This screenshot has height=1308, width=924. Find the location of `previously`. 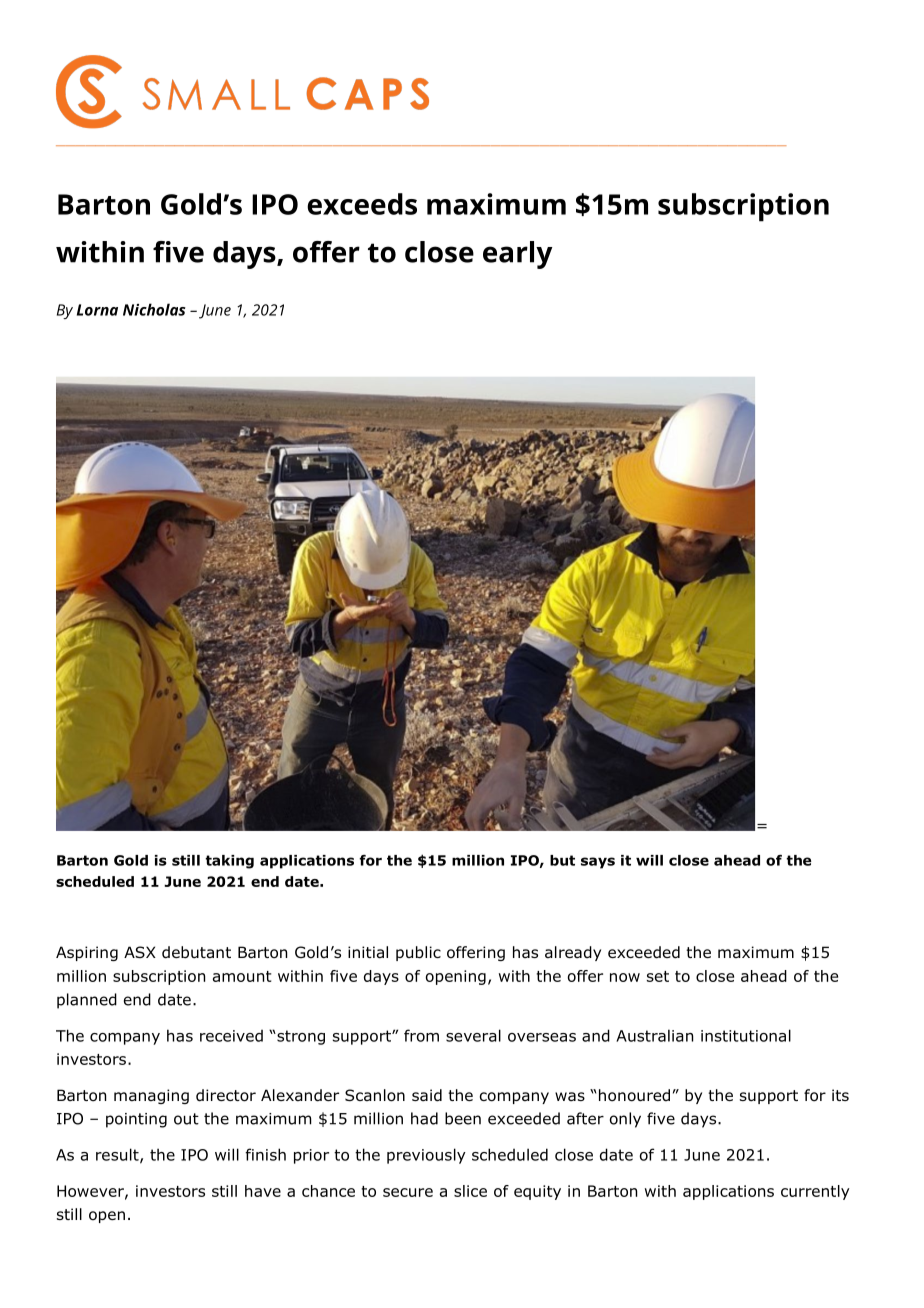

previously is located at coordinates (426, 1156).
